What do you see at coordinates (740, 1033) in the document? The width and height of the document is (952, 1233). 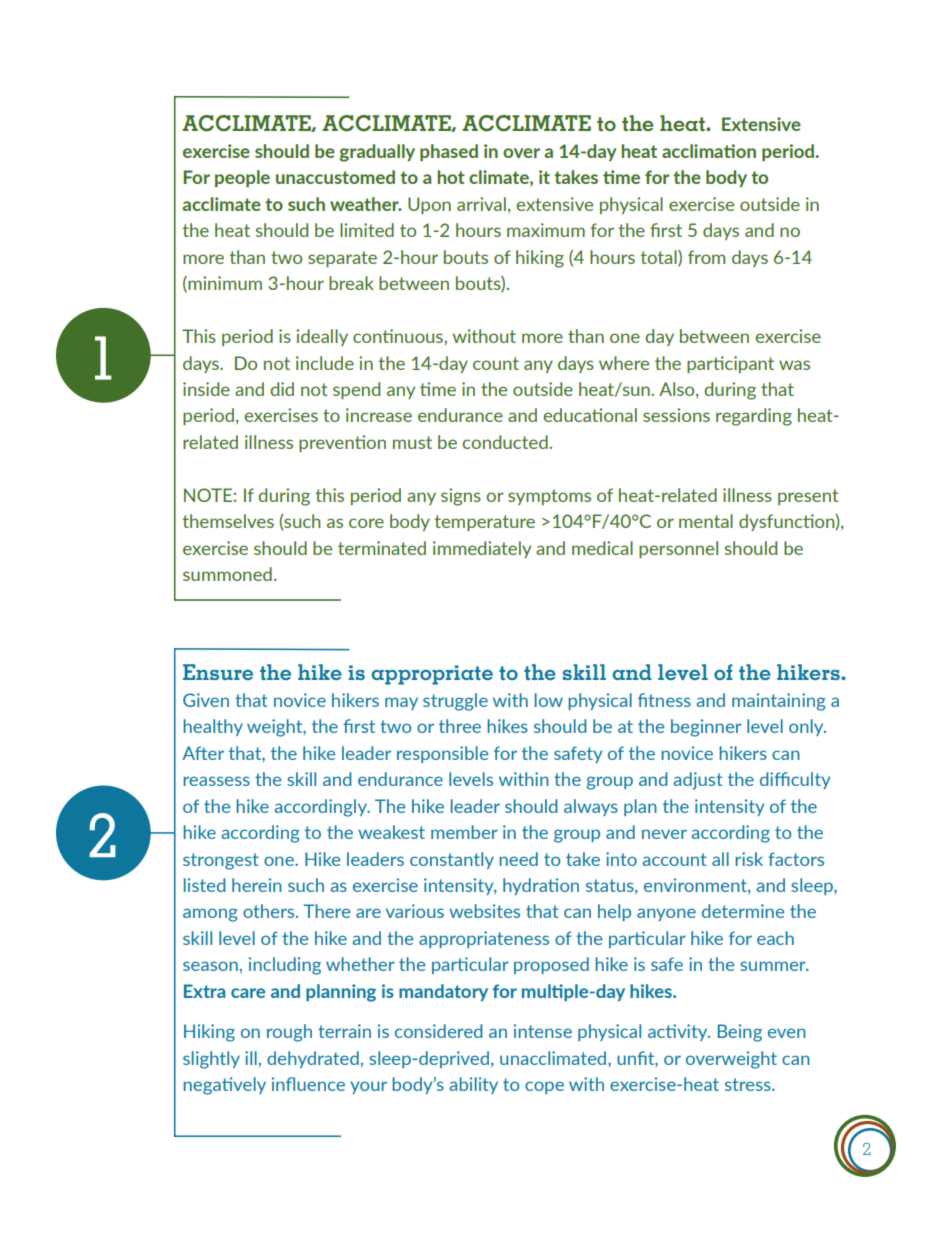 I see `Being` at bounding box center [740, 1033].
